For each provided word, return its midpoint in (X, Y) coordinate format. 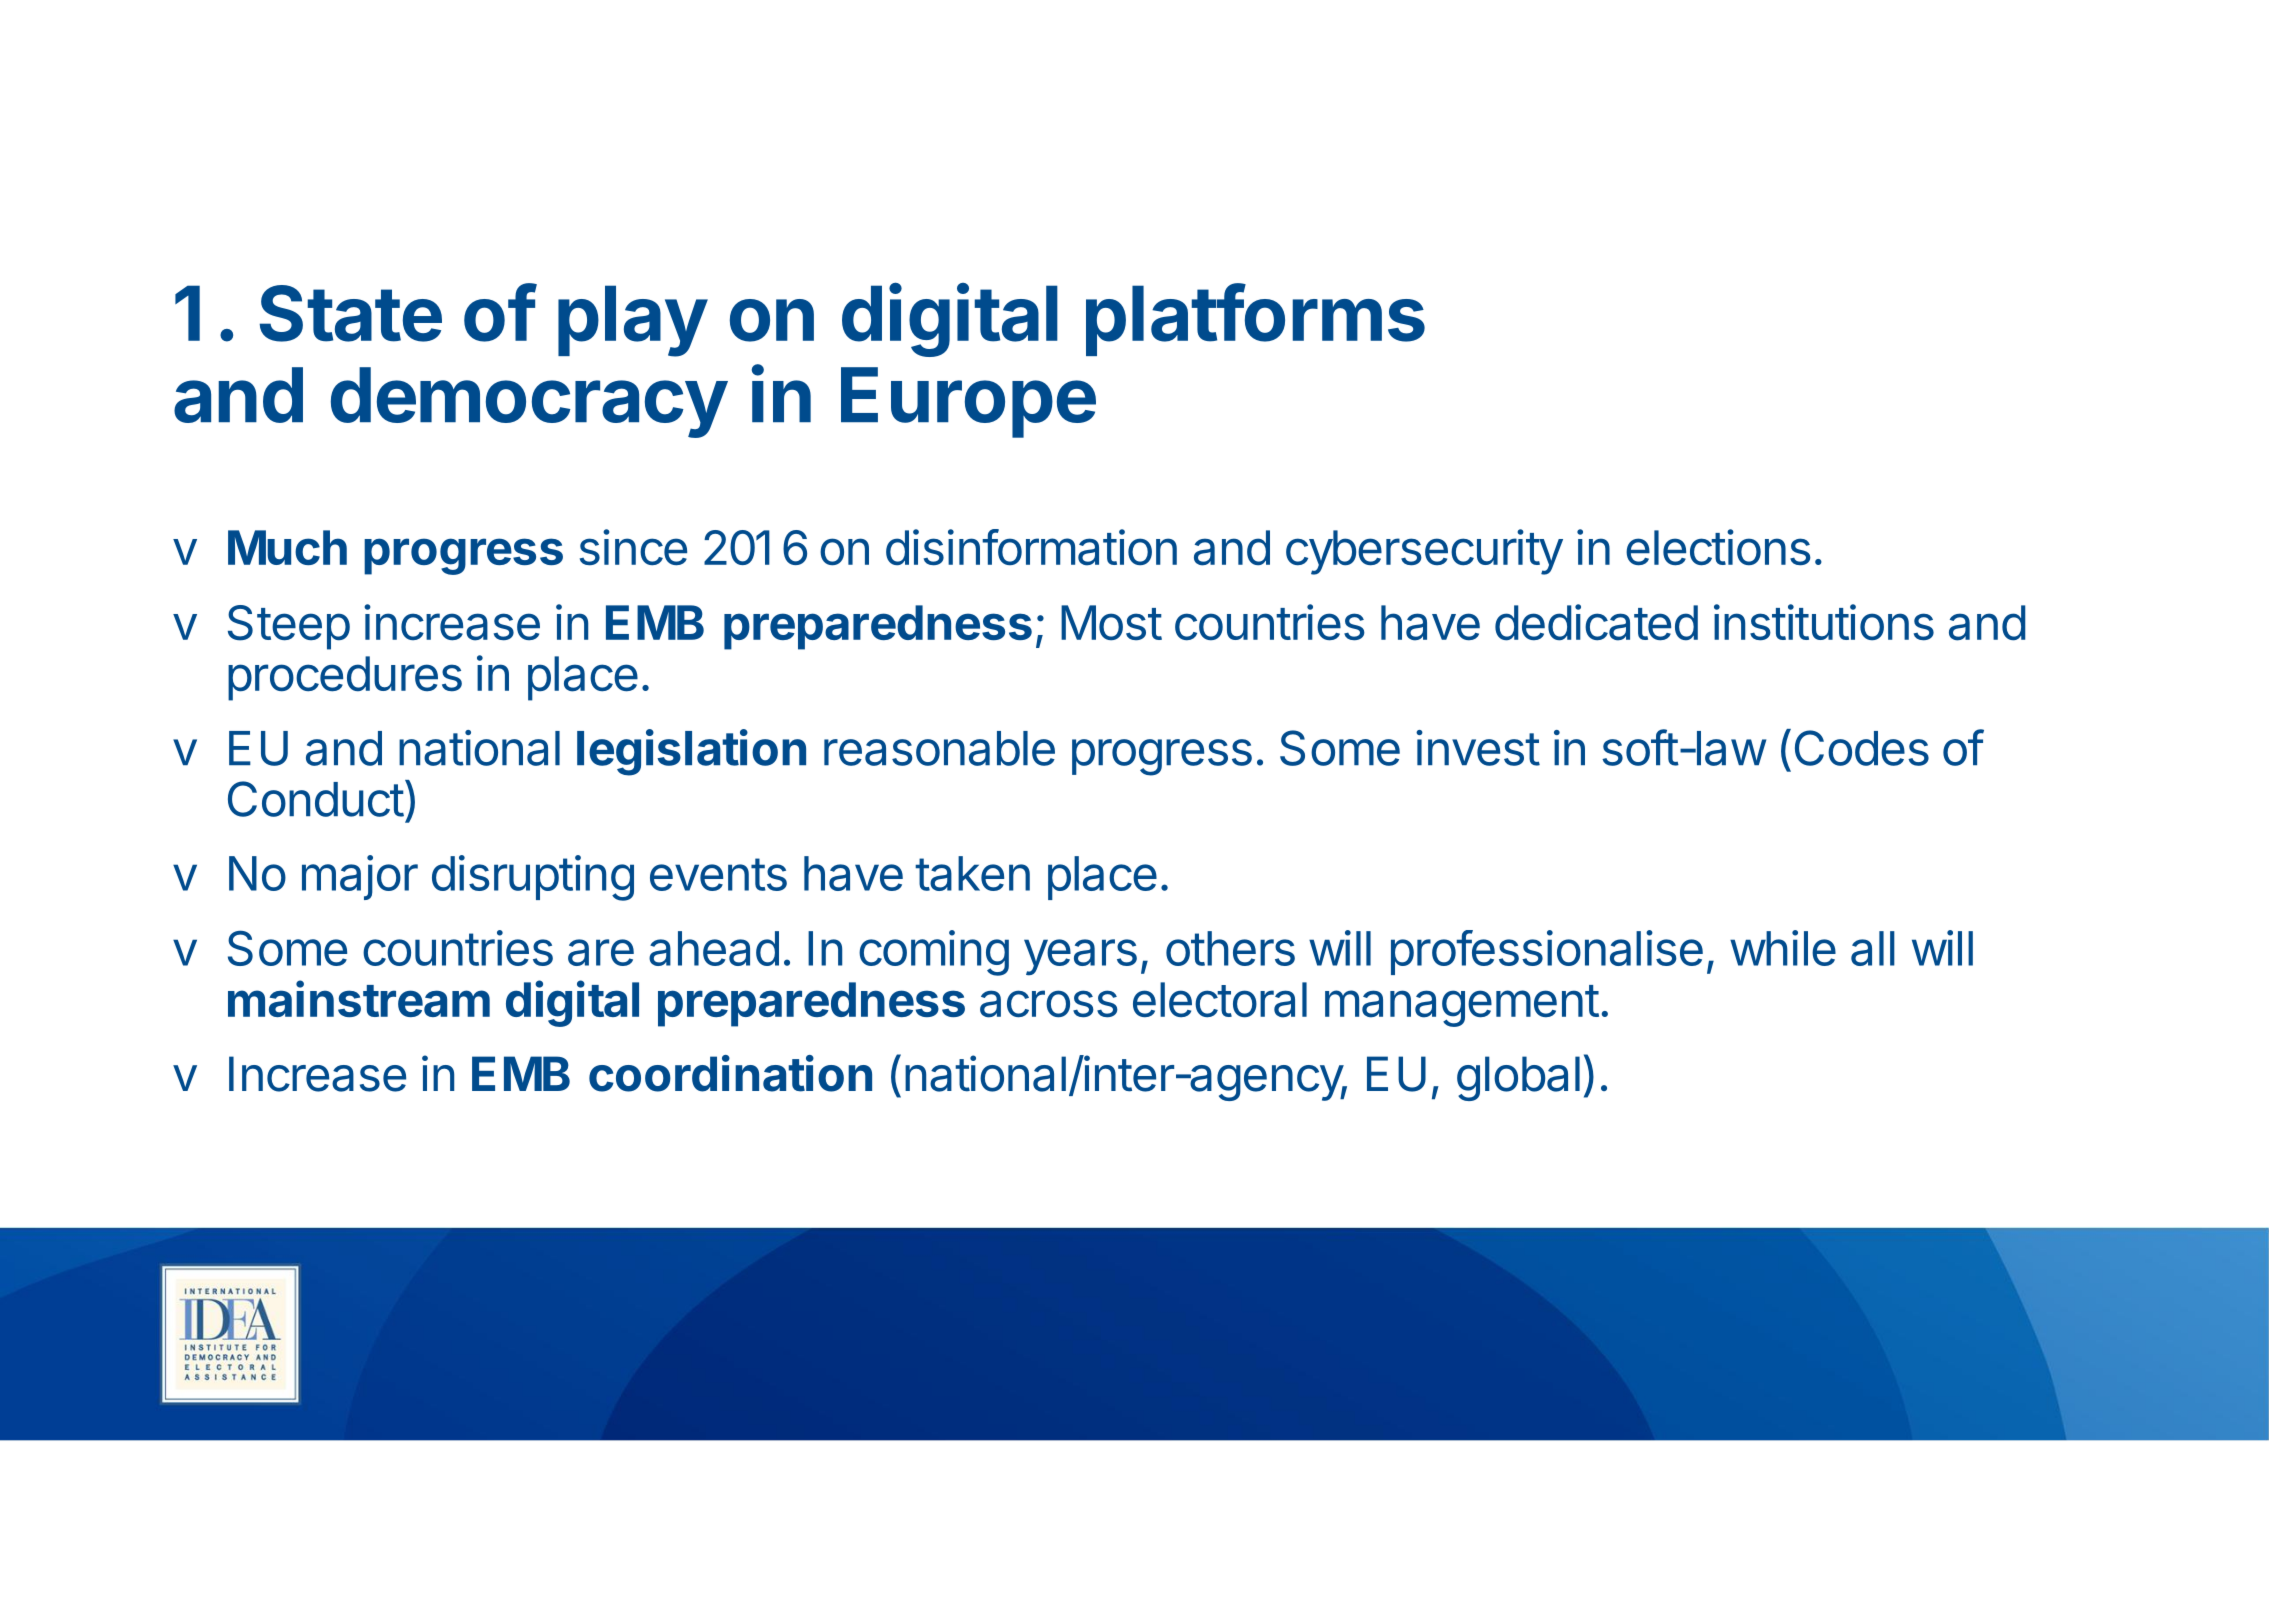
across (1049, 1004)
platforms (1255, 319)
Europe (968, 402)
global (1518, 1078)
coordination (730, 1073)
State (351, 313)
